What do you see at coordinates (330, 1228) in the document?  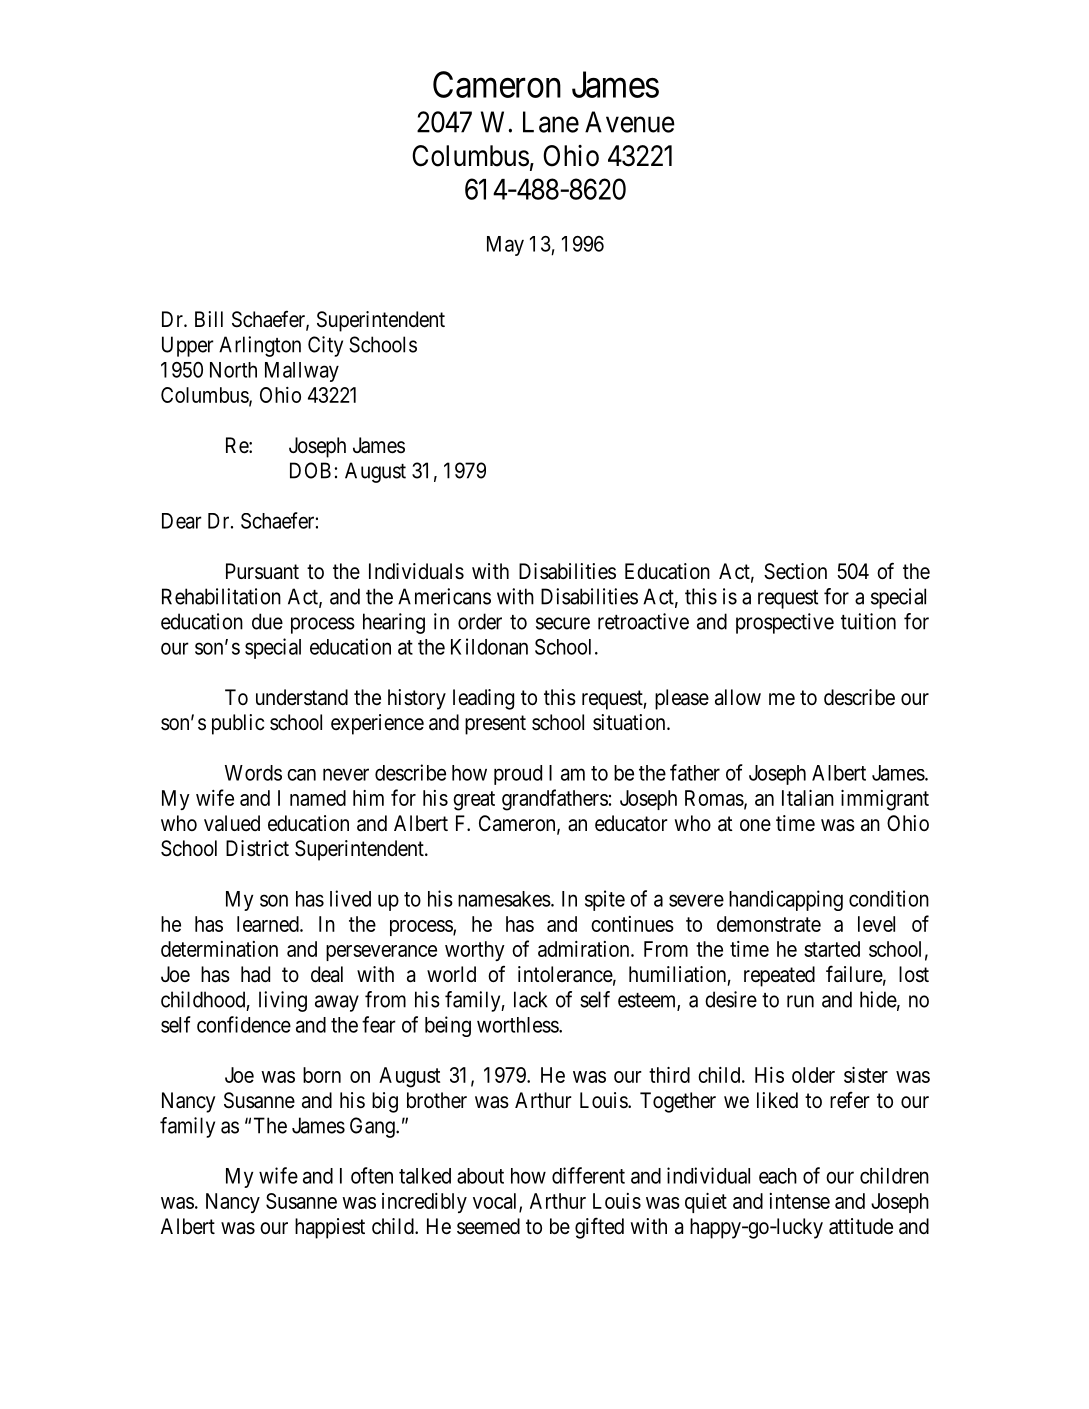 I see `happiest` at bounding box center [330, 1228].
